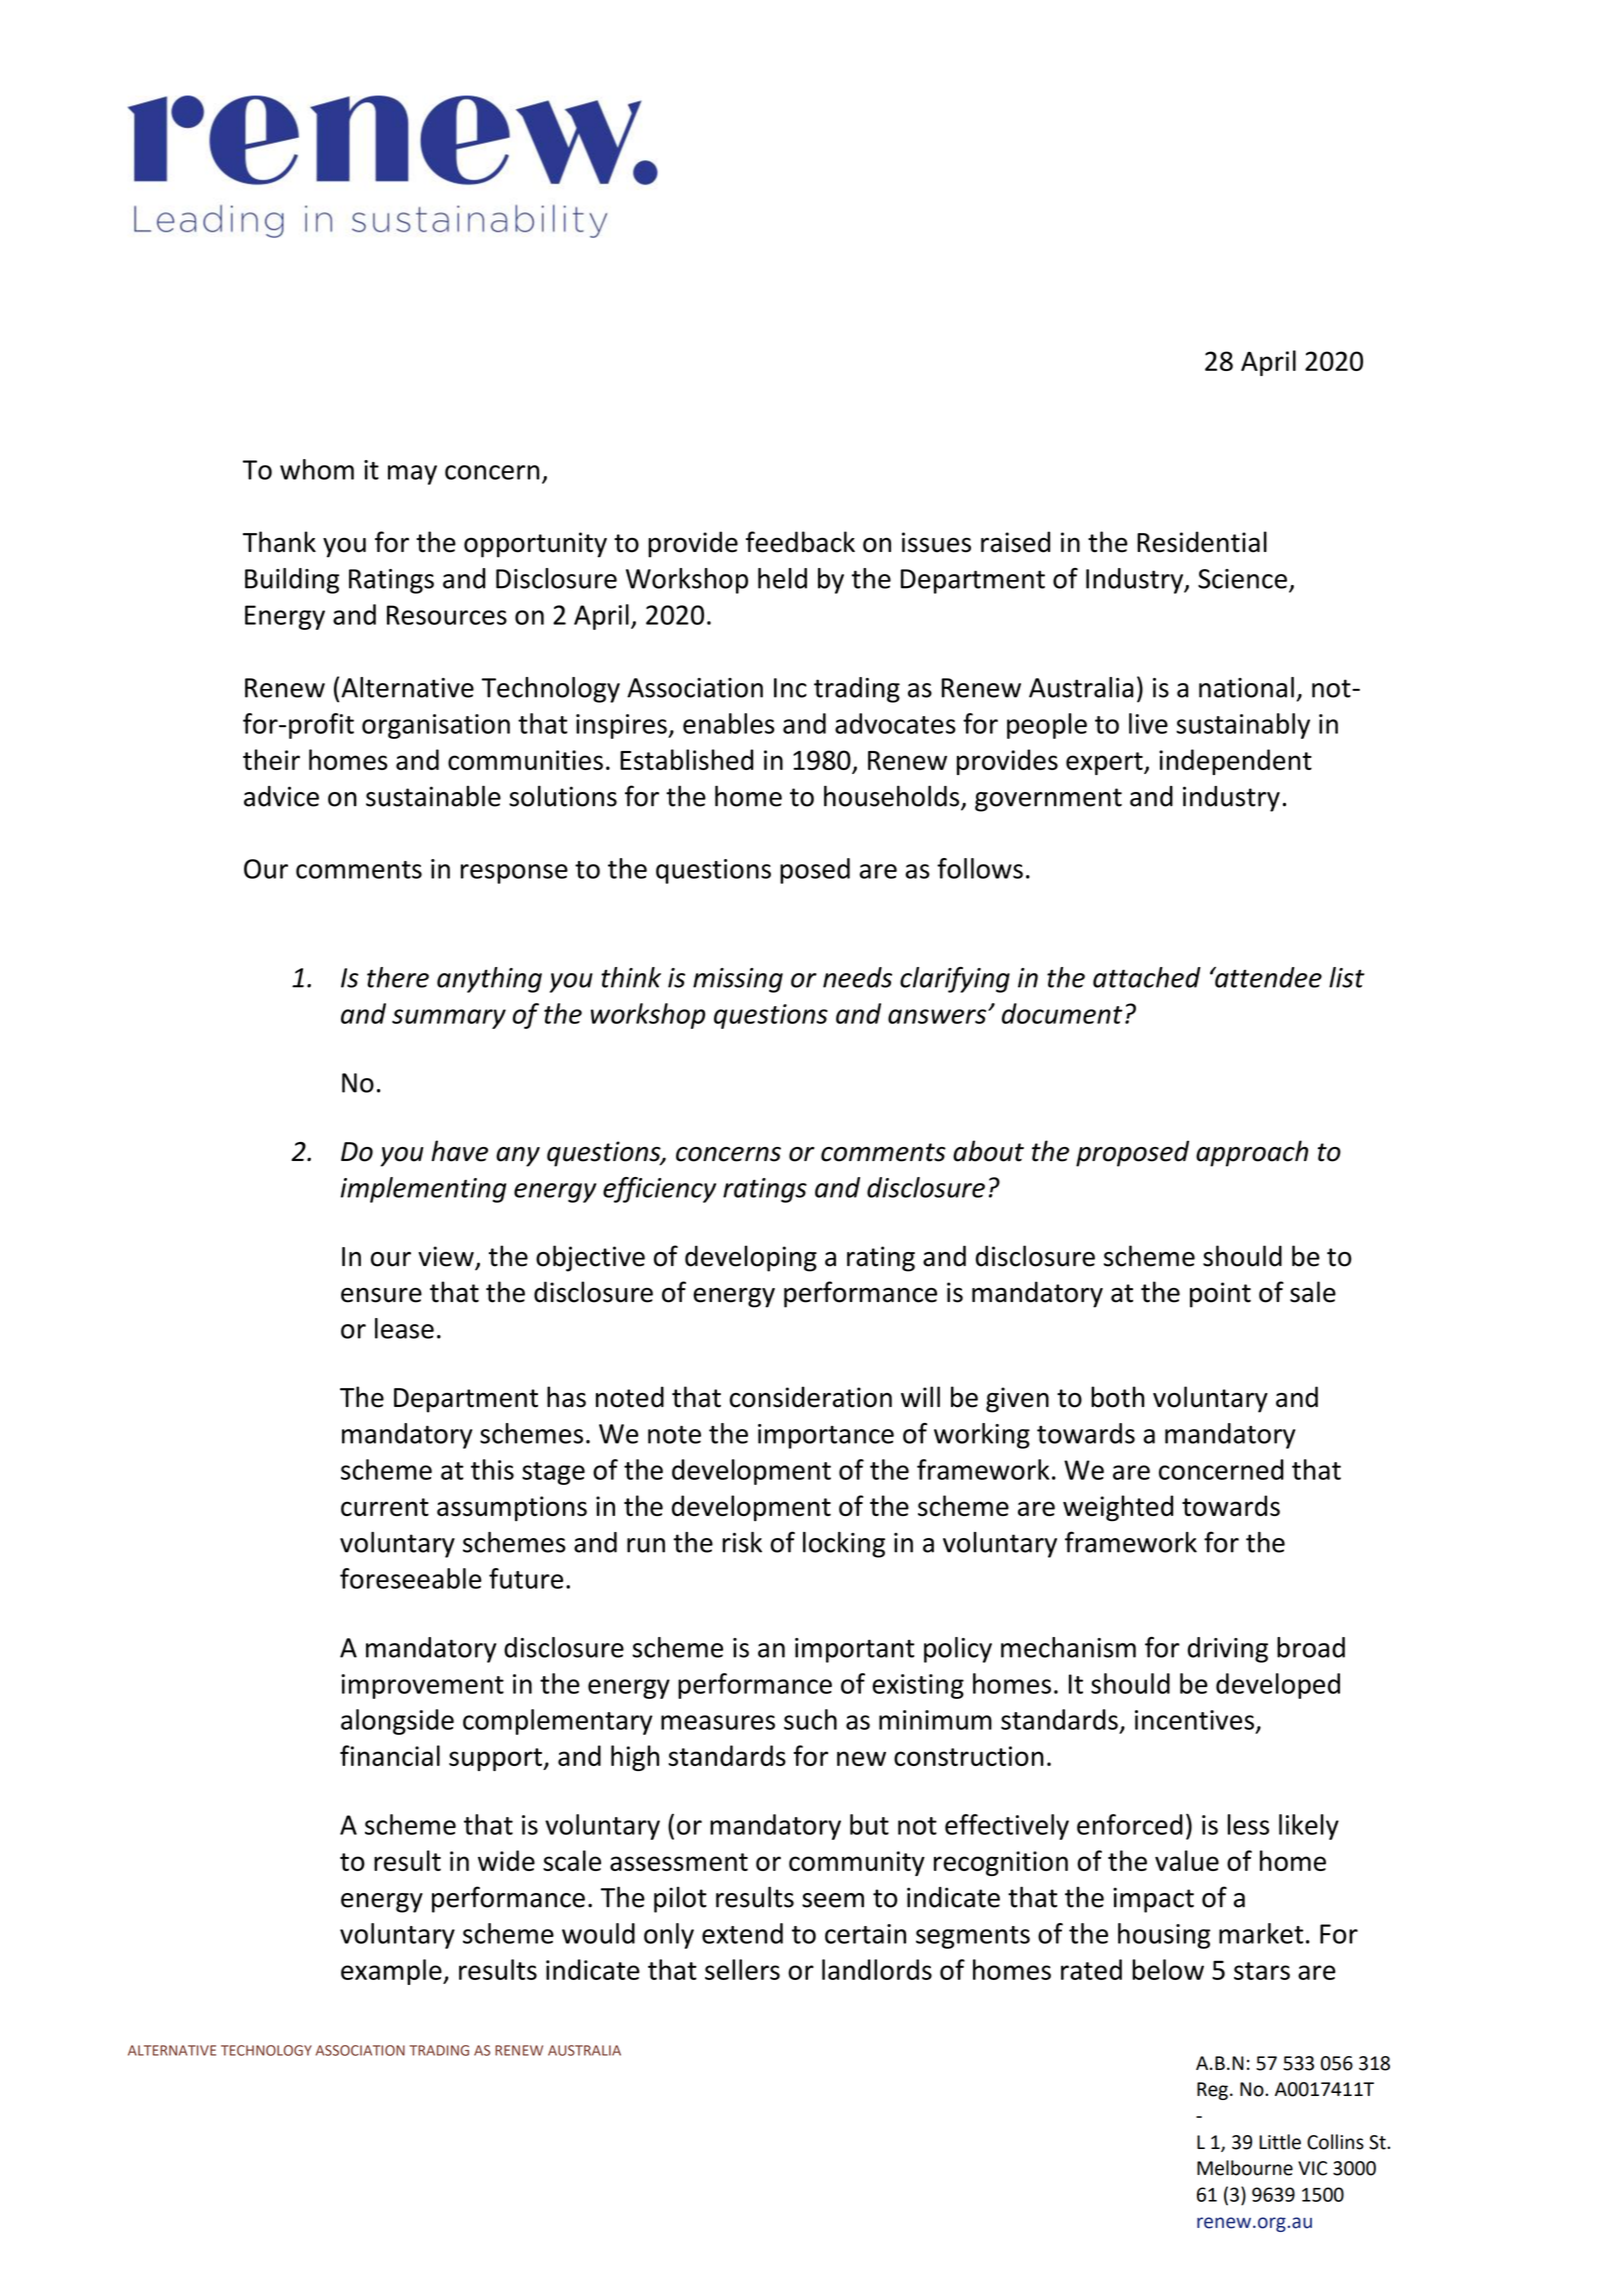  Describe the element at coordinates (857, 977) in the page. I see `needs` at that location.
